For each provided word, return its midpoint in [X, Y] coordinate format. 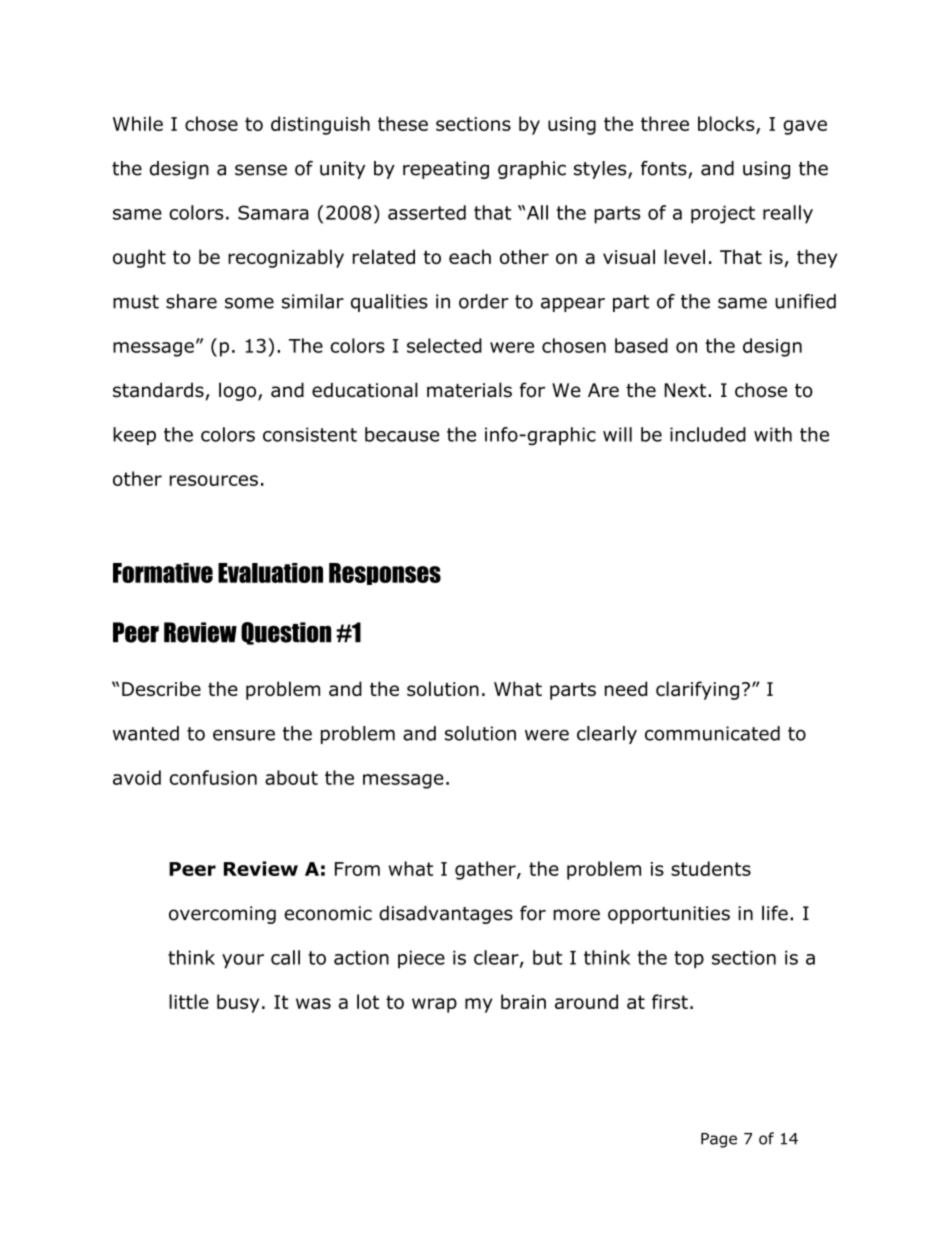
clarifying [697, 690]
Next [686, 390]
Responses [385, 574]
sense [261, 170]
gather [486, 870]
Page [719, 1140]
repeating [446, 170]
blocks [727, 125]
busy [238, 1003]
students [711, 868]
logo [239, 391]
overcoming [222, 915]
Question [286, 633]
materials [469, 390]
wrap [434, 1005]
